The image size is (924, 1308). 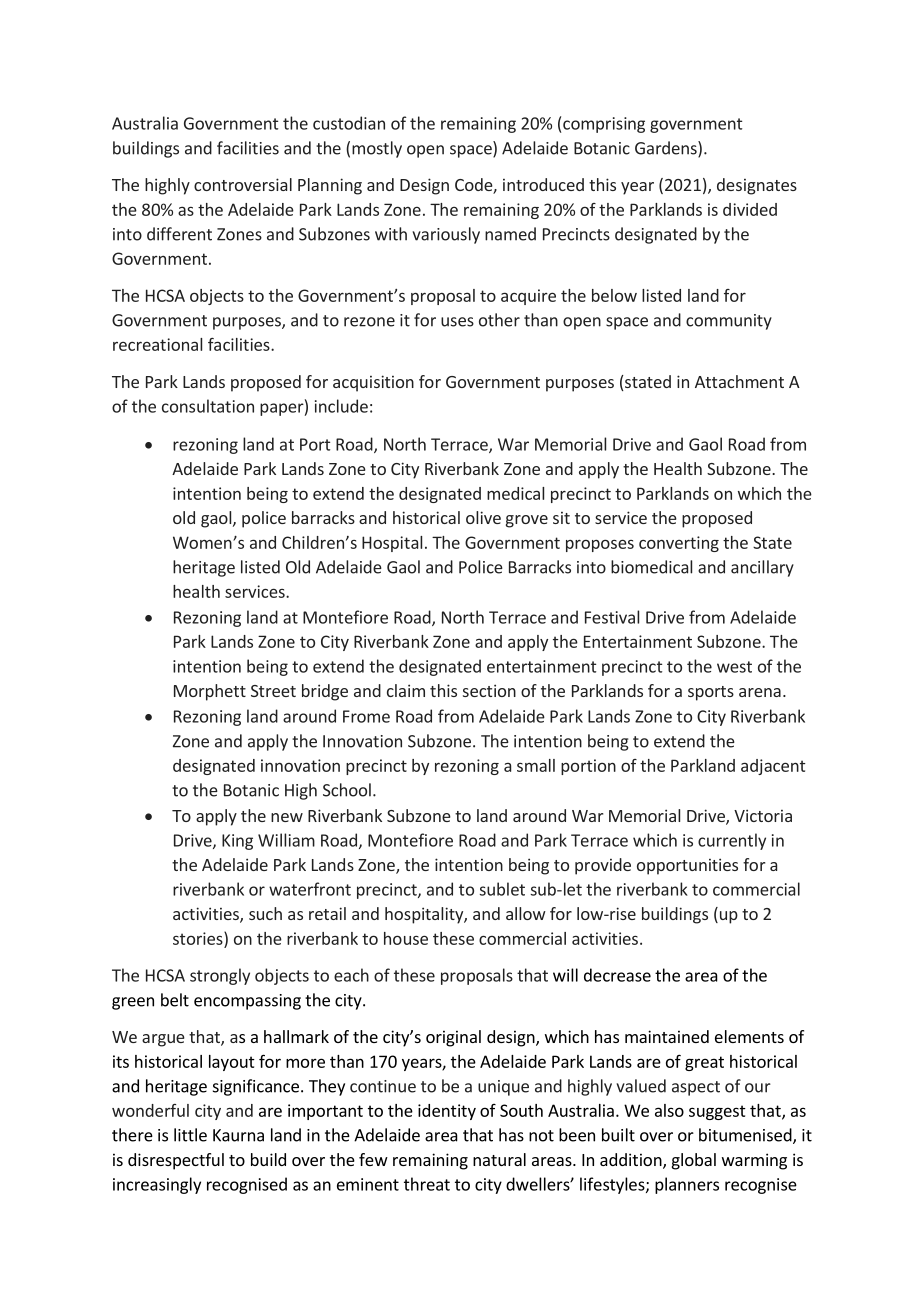 I want to click on converting, so click(x=679, y=544).
